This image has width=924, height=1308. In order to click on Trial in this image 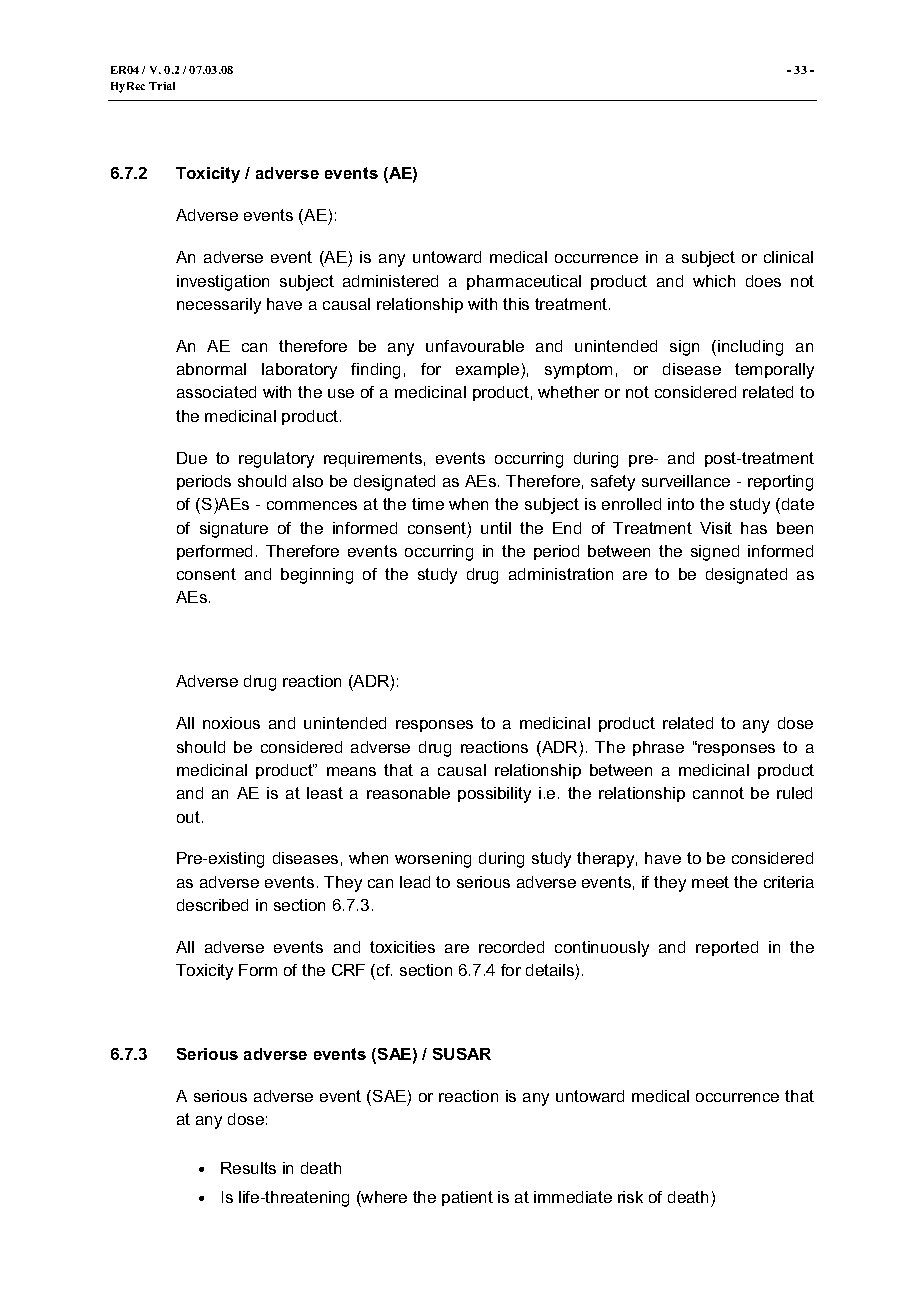, I will do `click(162, 86)`.
